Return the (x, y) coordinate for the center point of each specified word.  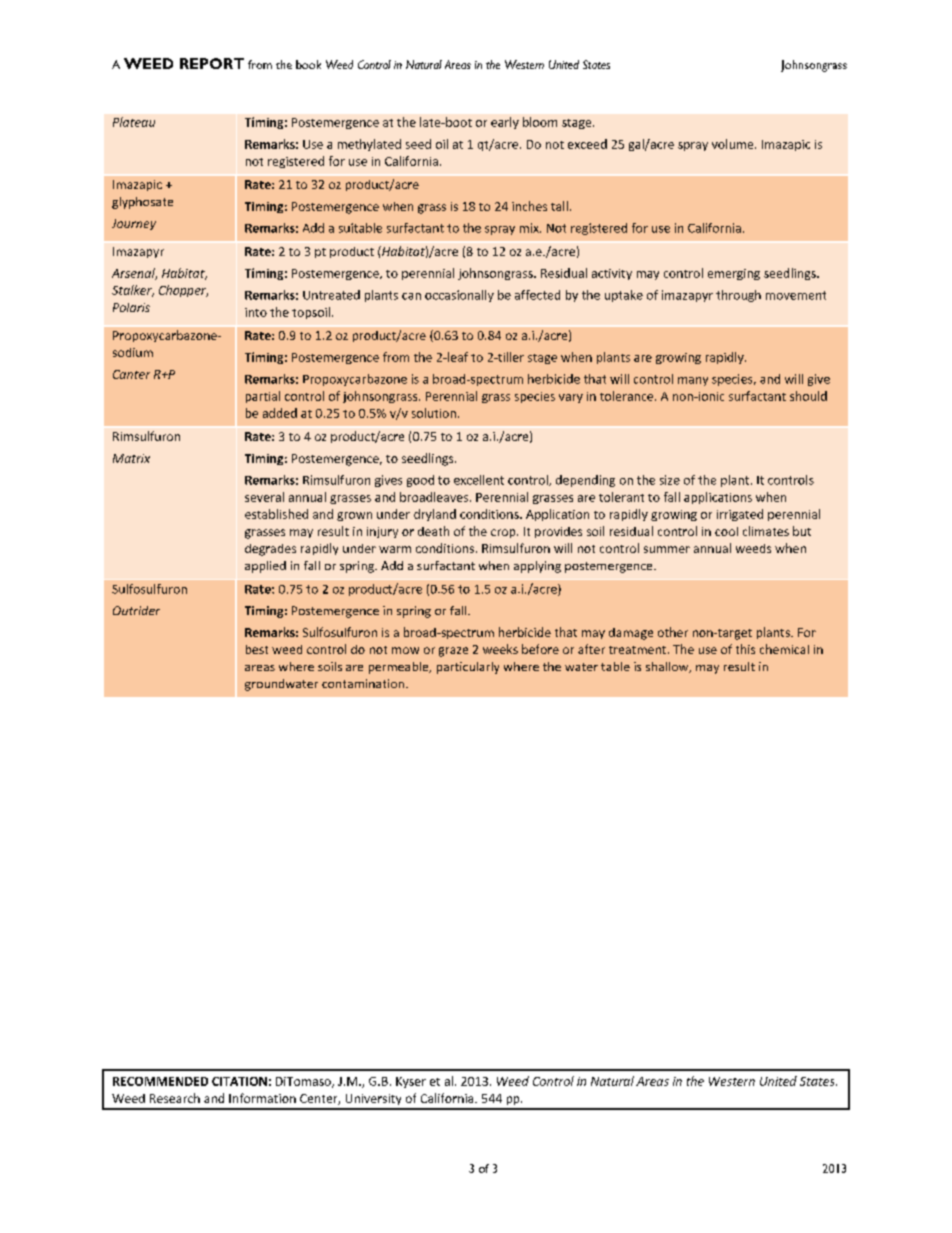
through (738, 296)
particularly (468, 668)
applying (537, 567)
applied (265, 567)
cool (726, 531)
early (505, 123)
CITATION (239, 1081)
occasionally (459, 296)
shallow (668, 667)
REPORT (212, 63)
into (256, 312)
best (257, 649)
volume (734, 144)
